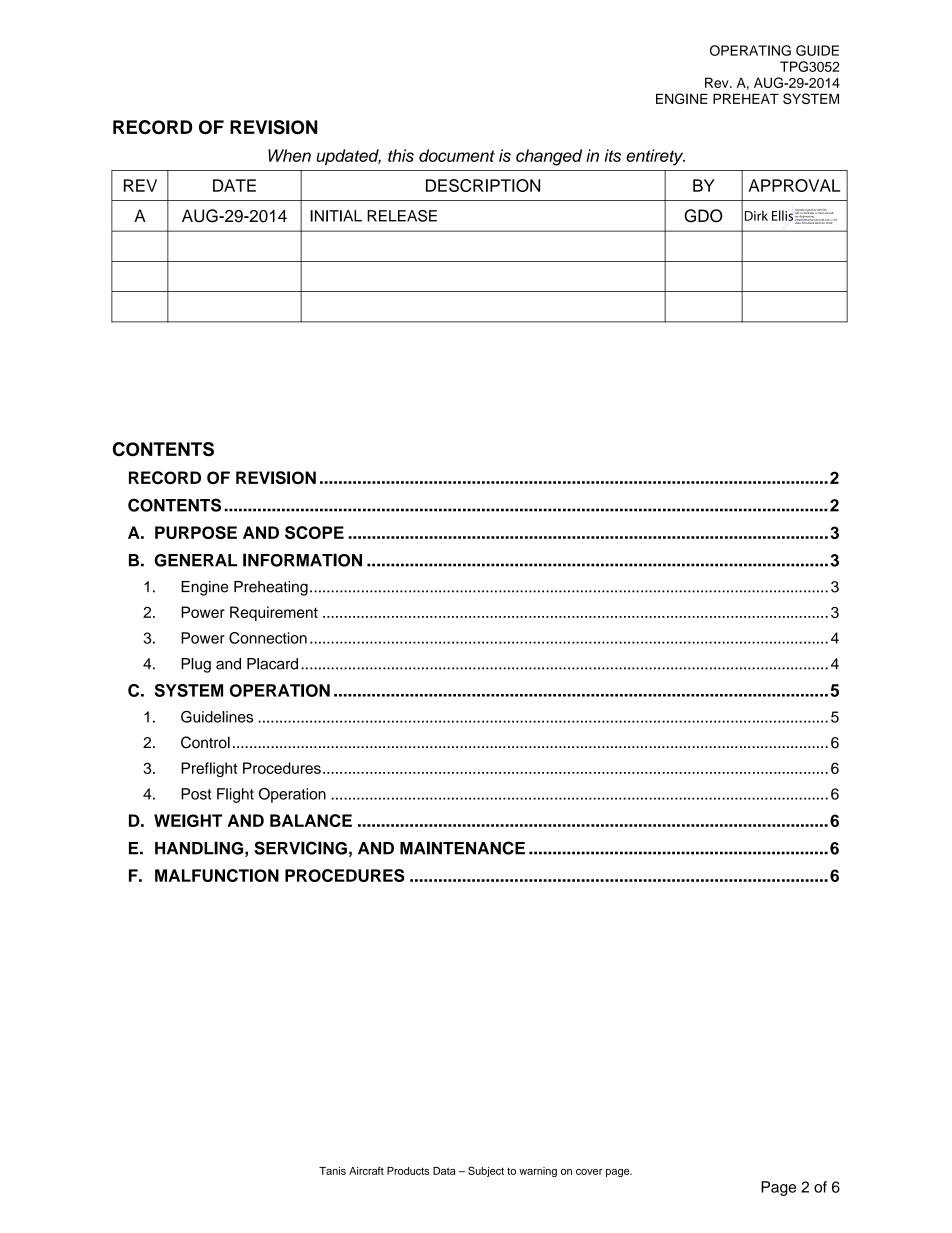  I want to click on document, so click(457, 155).
